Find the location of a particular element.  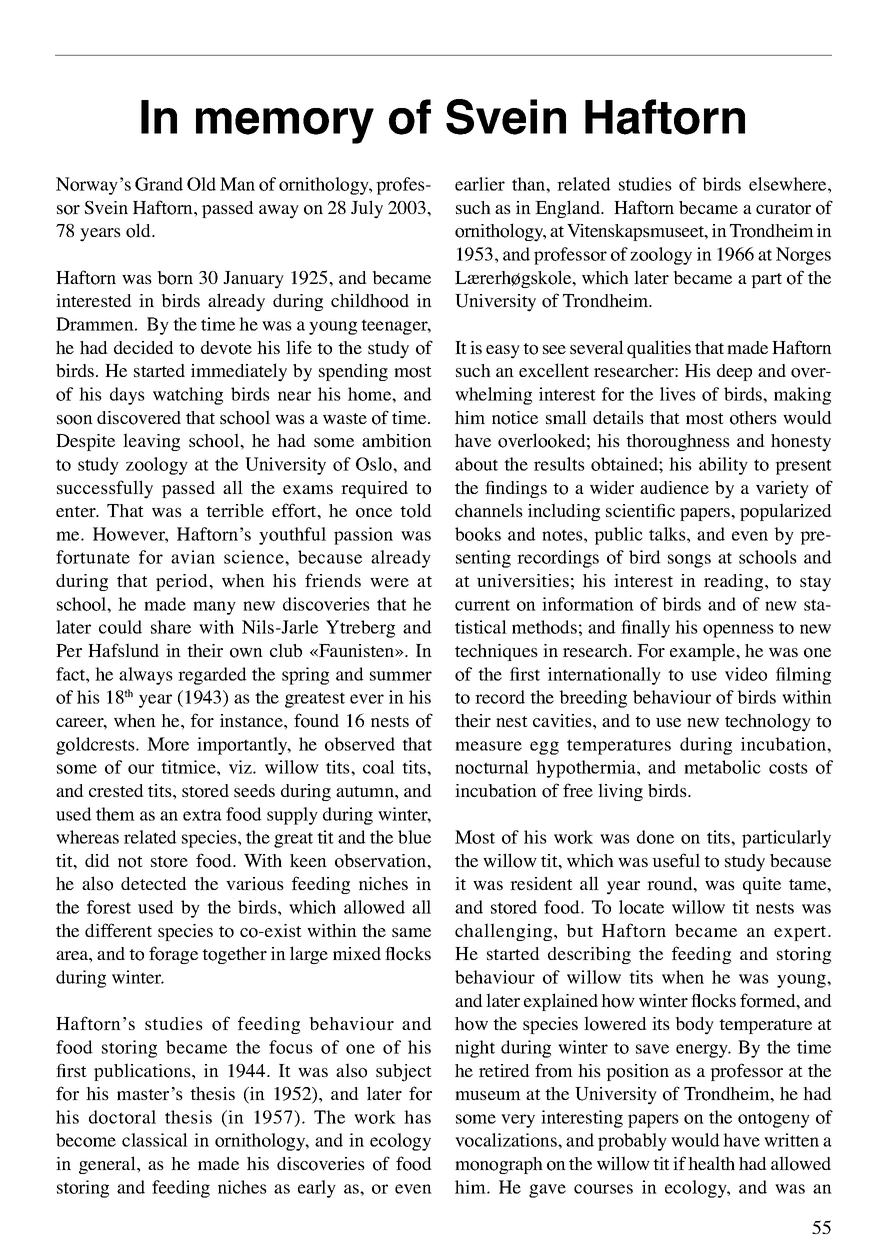

curator is located at coordinates (783, 209).
